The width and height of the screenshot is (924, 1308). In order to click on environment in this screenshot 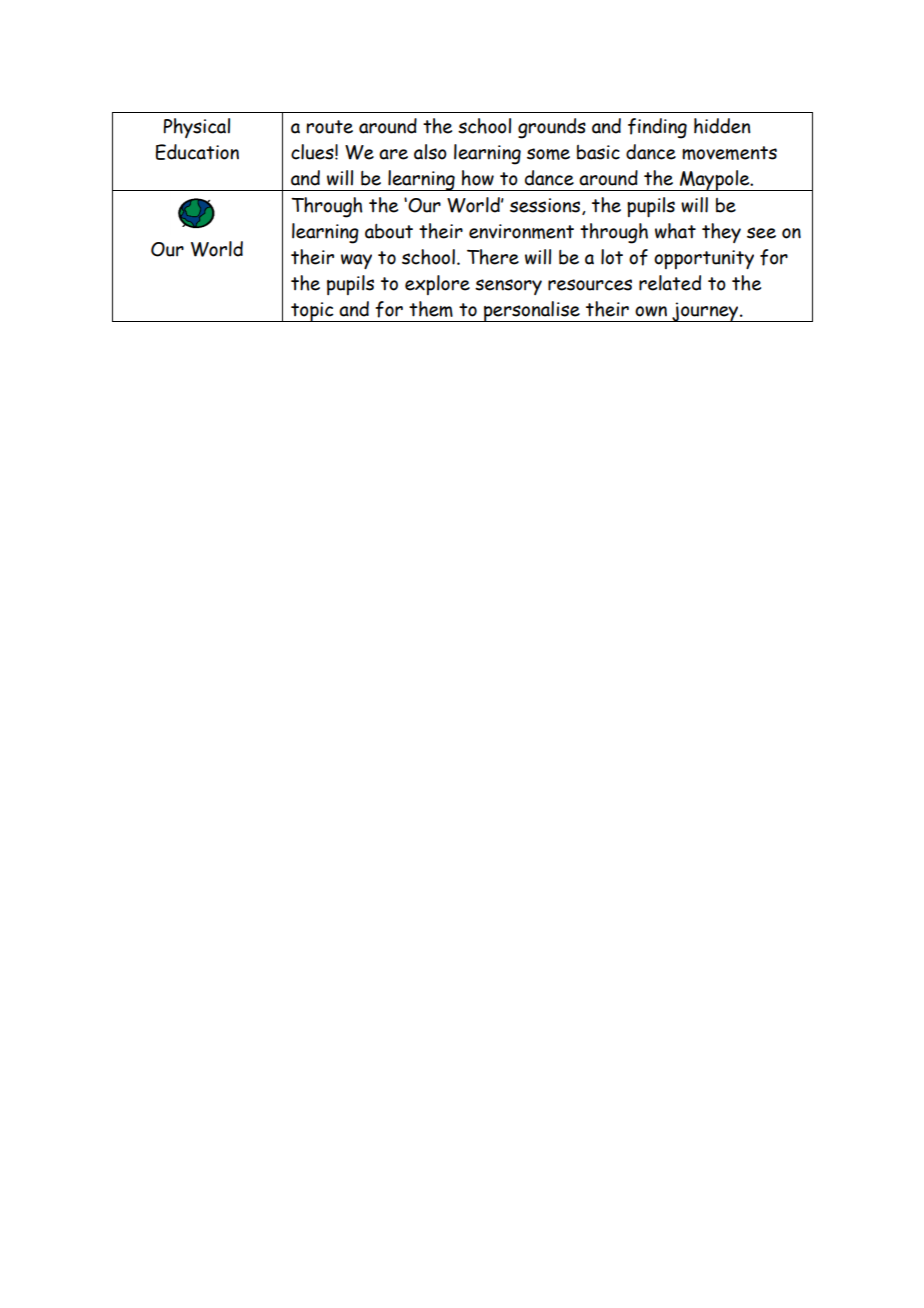, I will do `click(521, 231)`.
